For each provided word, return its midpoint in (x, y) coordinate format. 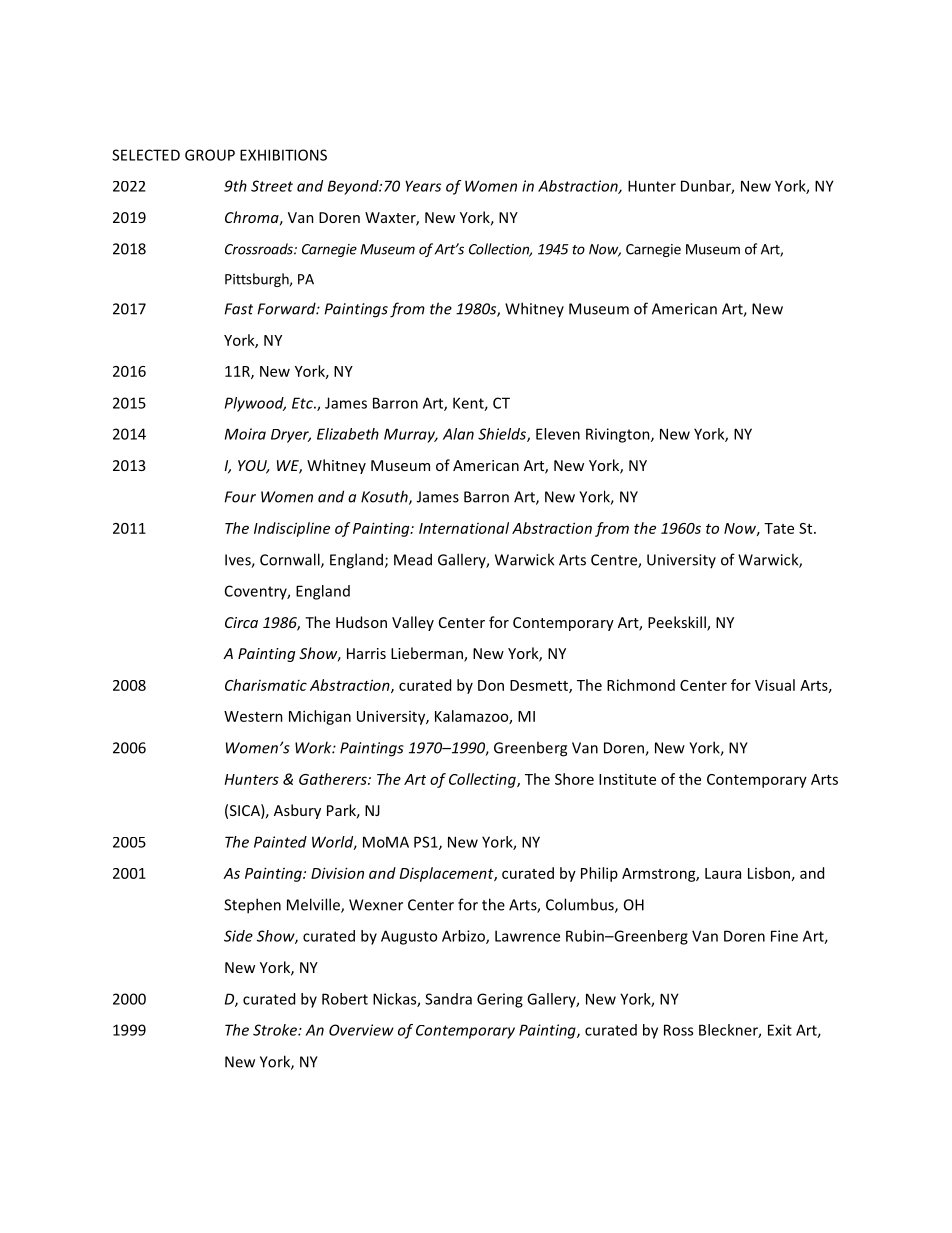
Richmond (641, 685)
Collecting (483, 780)
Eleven (558, 434)
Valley (413, 623)
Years (423, 186)
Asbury (297, 811)
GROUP (210, 155)
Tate (779, 528)
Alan (458, 434)
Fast (238, 309)
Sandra (448, 999)
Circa (241, 622)
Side (238, 936)
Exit (780, 1030)
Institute (627, 779)
